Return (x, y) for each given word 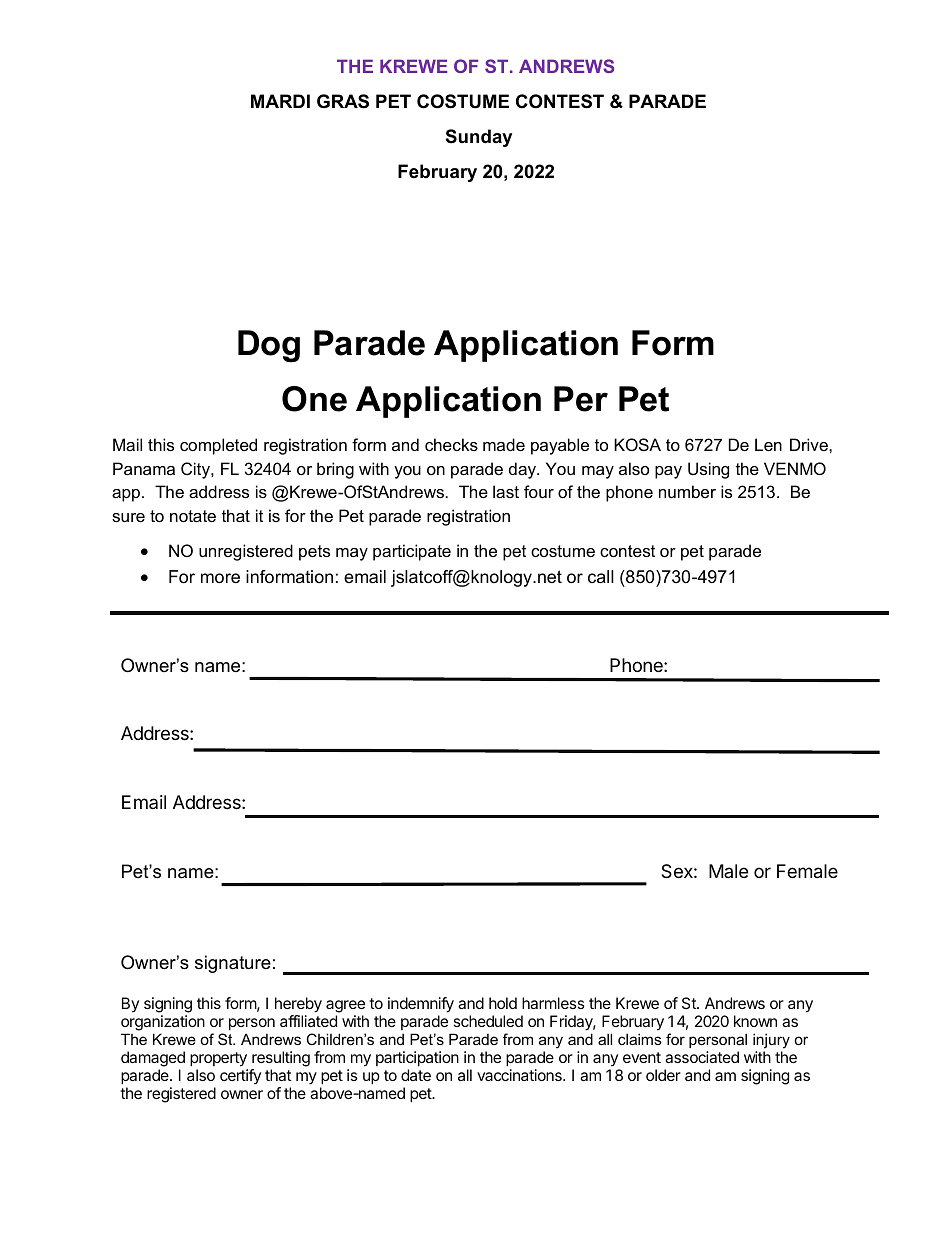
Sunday (479, 138)
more (220, 578)
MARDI (280, 101)
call (601, 576)
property (219, 1061)
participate (412, 552)
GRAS (343, 101)
